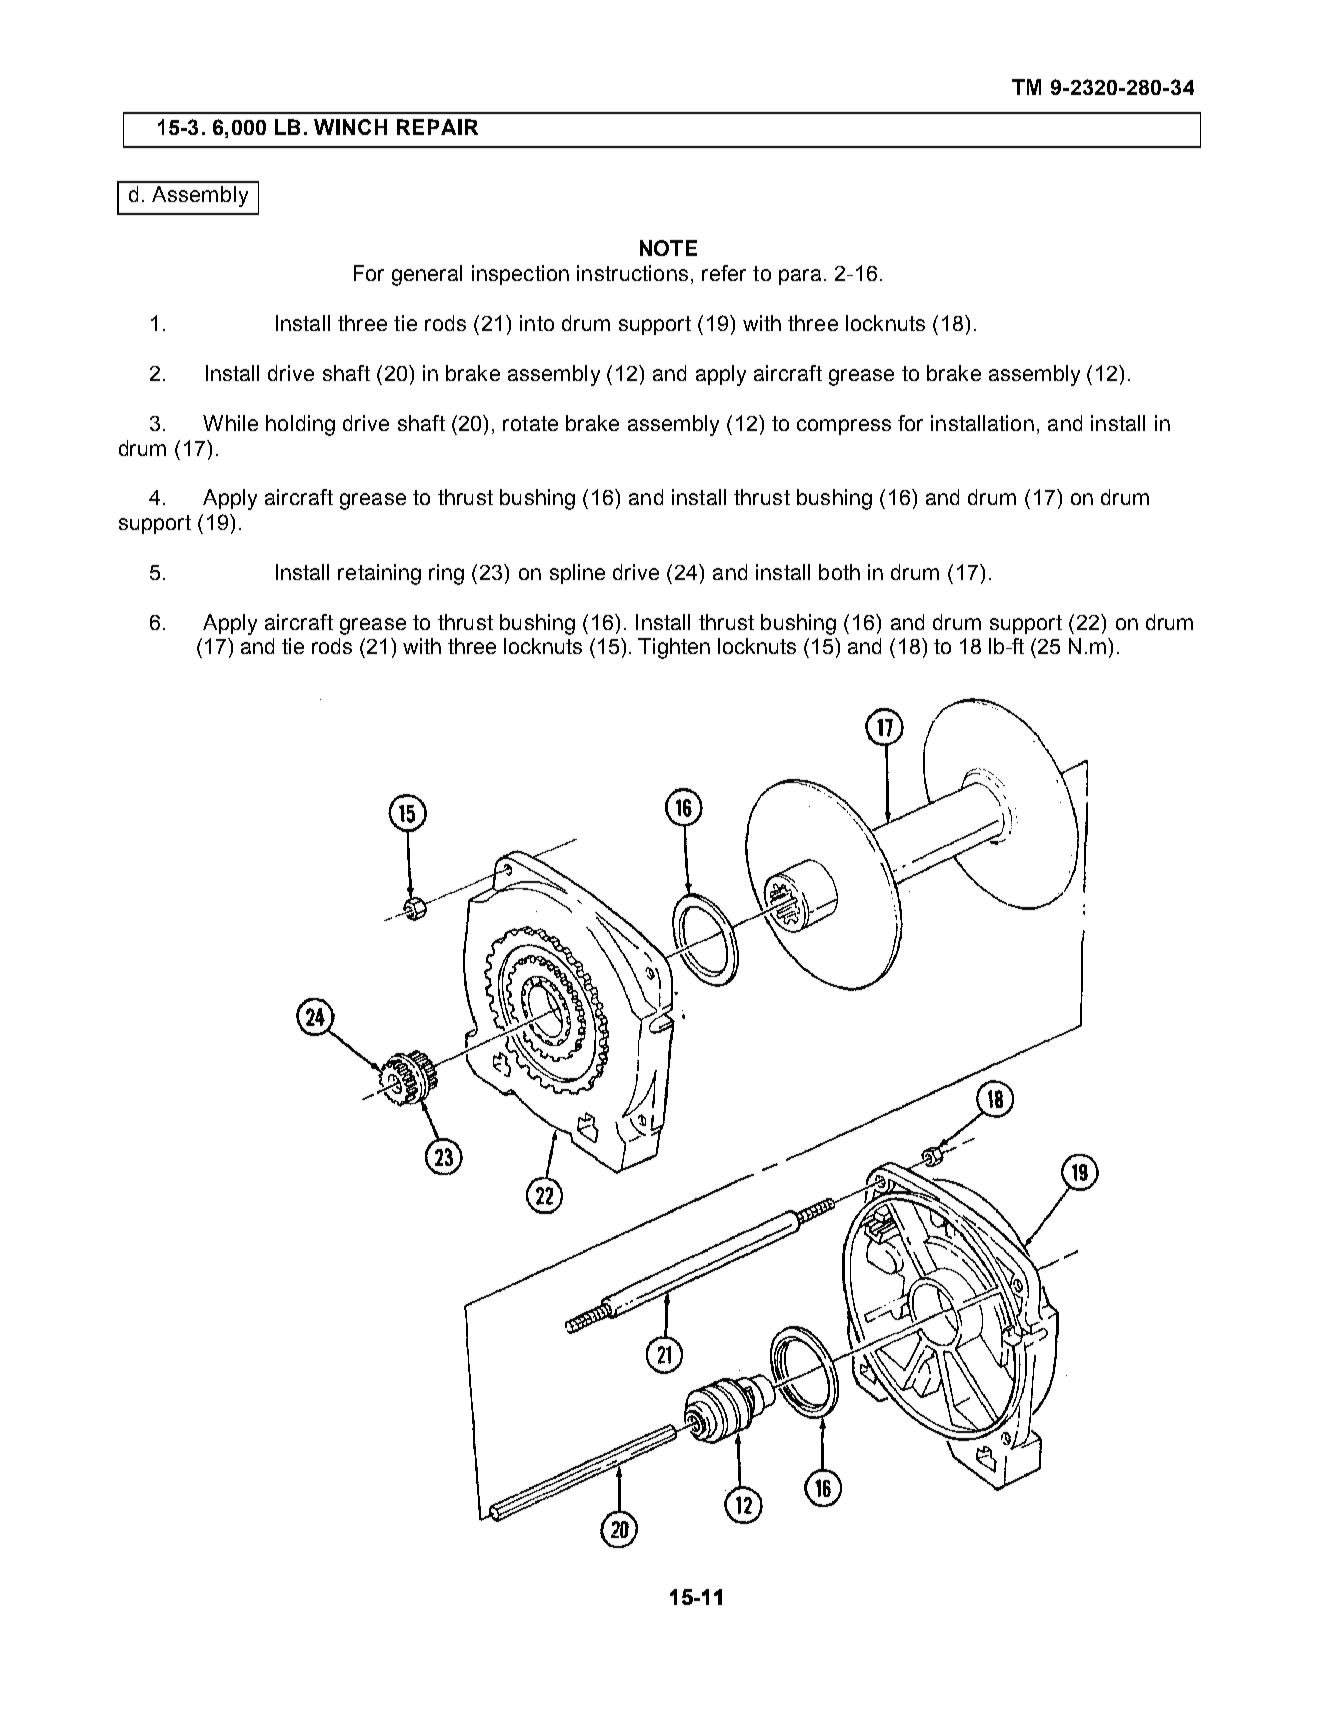 The width and height of the page is (1324, 1714). I want to click on holding, so click(300, 425).
